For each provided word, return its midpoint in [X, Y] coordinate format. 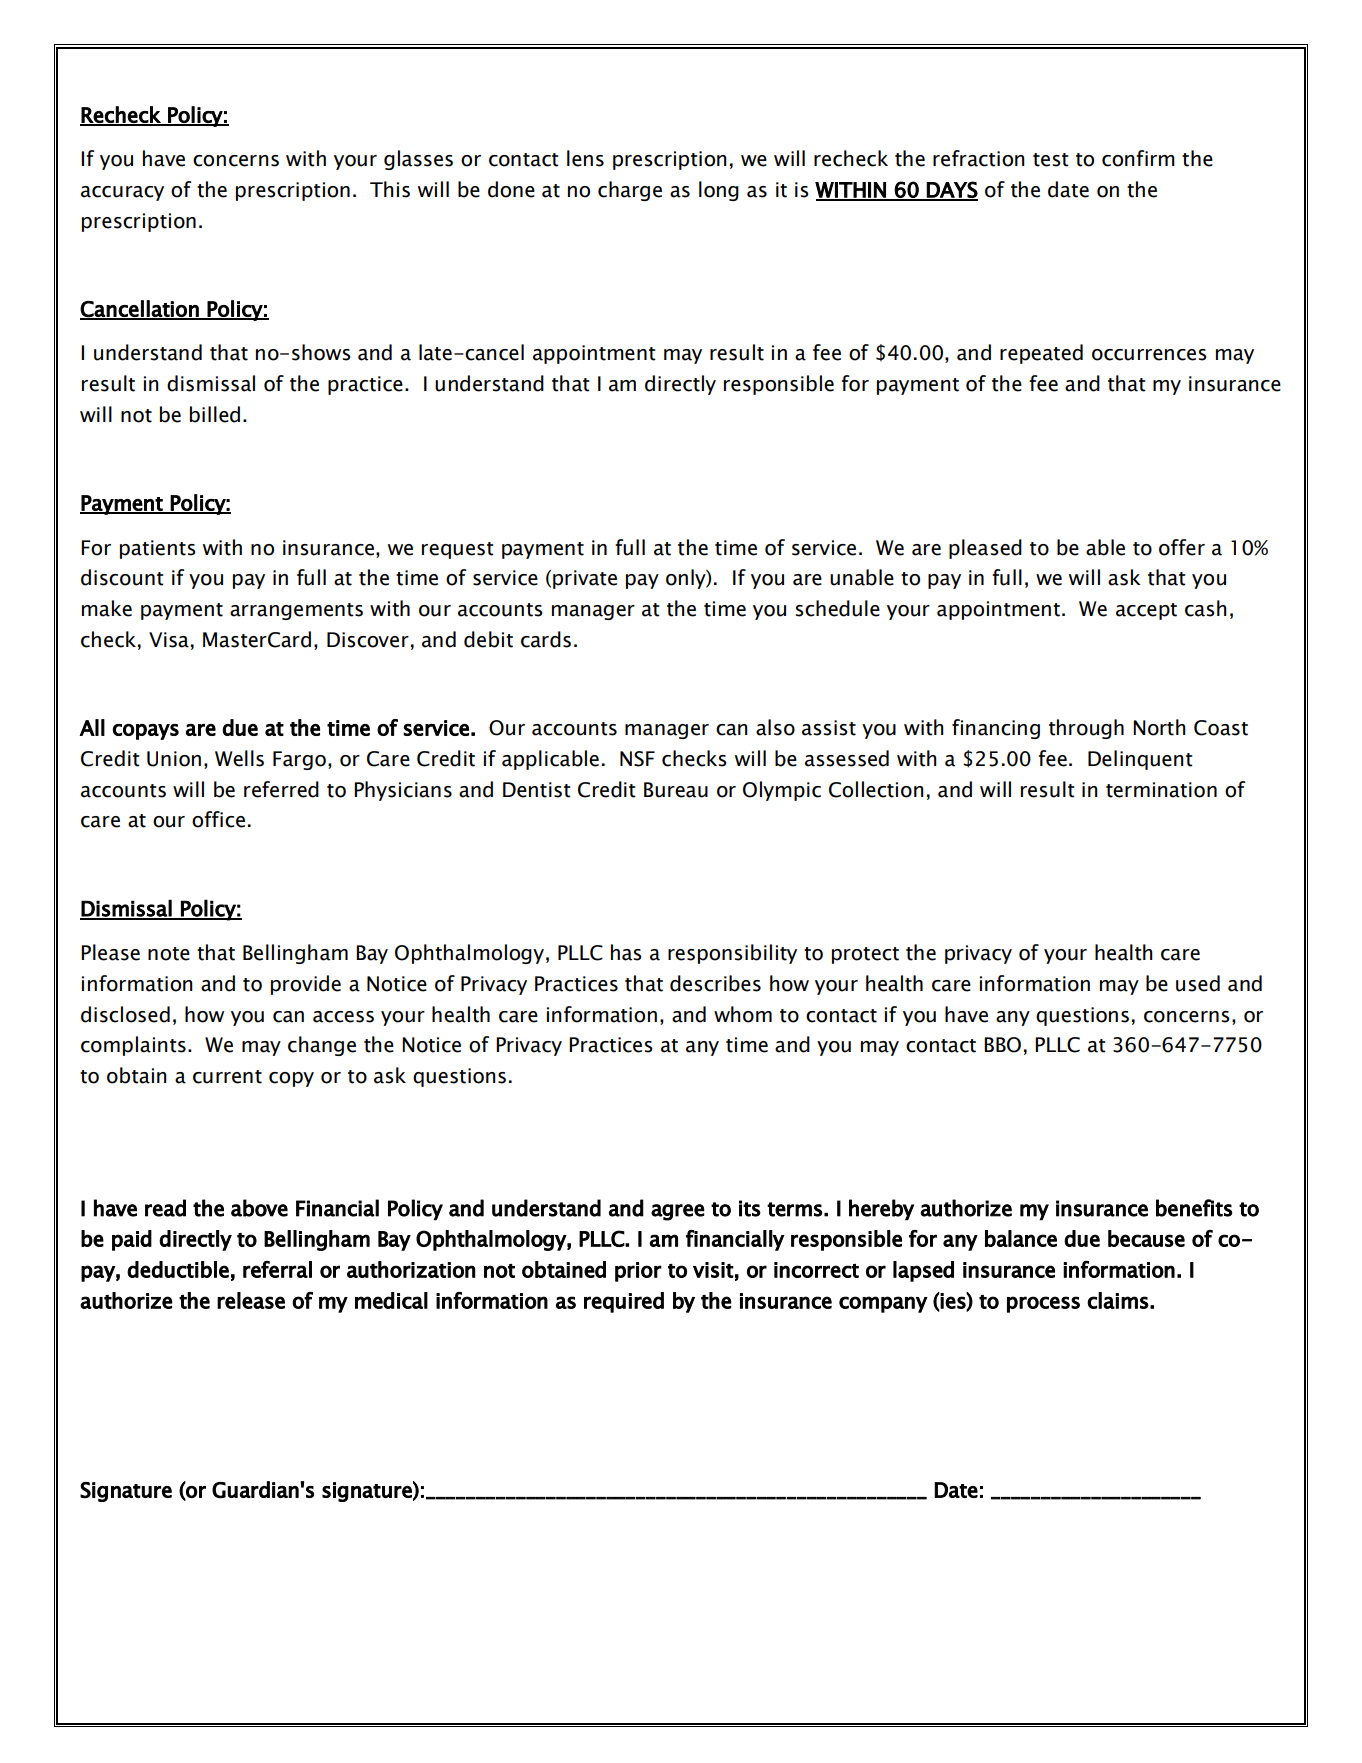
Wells [239, 758]
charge [630, 191]
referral [277, 1269]
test [1051, 160]
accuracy [122, 193]
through [1086, 729]
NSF [637, 759]
